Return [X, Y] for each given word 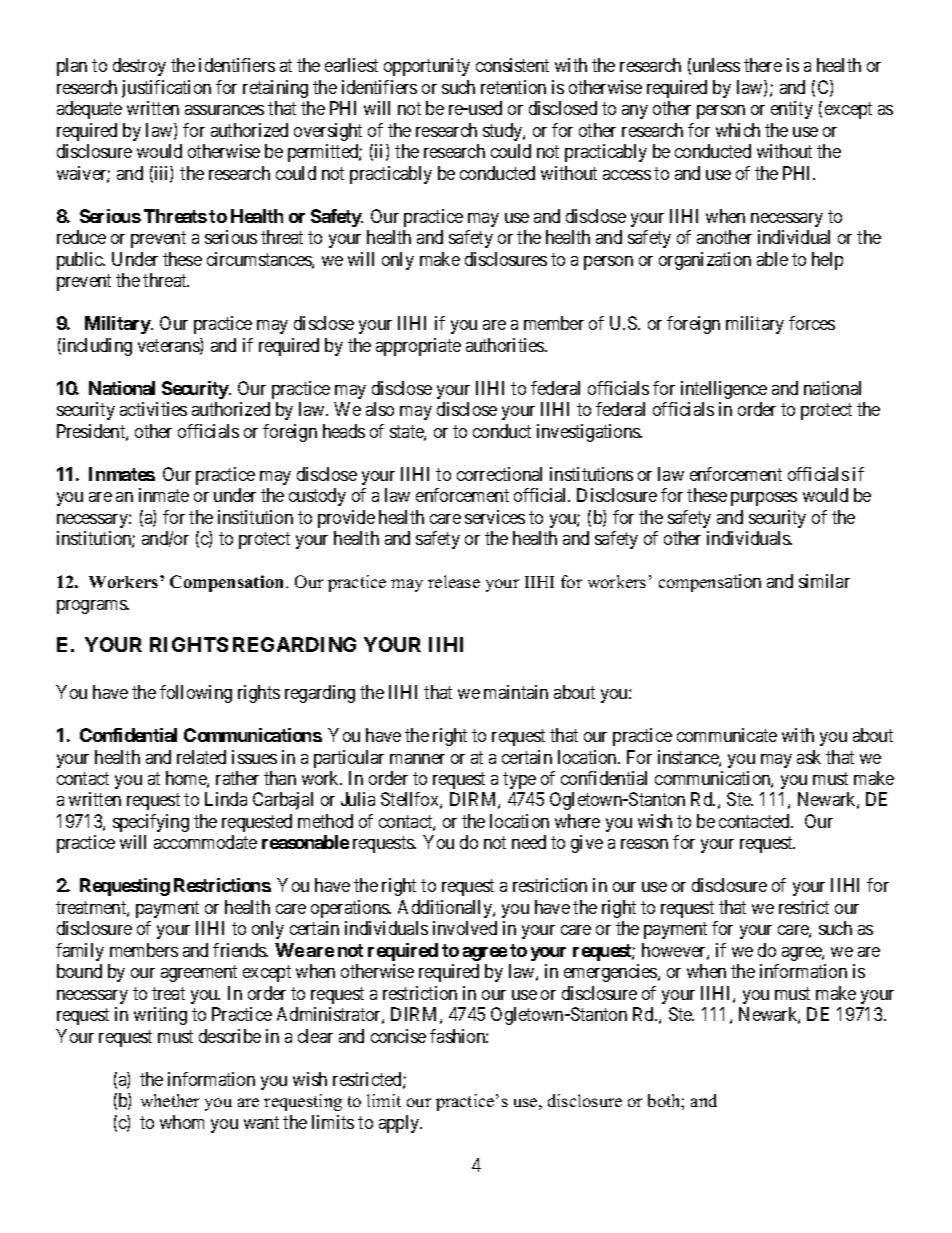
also [380, 409]
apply [400, 1124]
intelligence [724, 390]
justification [166, 89]
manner [417, 759]
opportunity [427, 67]
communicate [727, 735]
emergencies [611, 973]
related [201, 757]
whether [170, 1100]
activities [153, 409]
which [738, 130]
